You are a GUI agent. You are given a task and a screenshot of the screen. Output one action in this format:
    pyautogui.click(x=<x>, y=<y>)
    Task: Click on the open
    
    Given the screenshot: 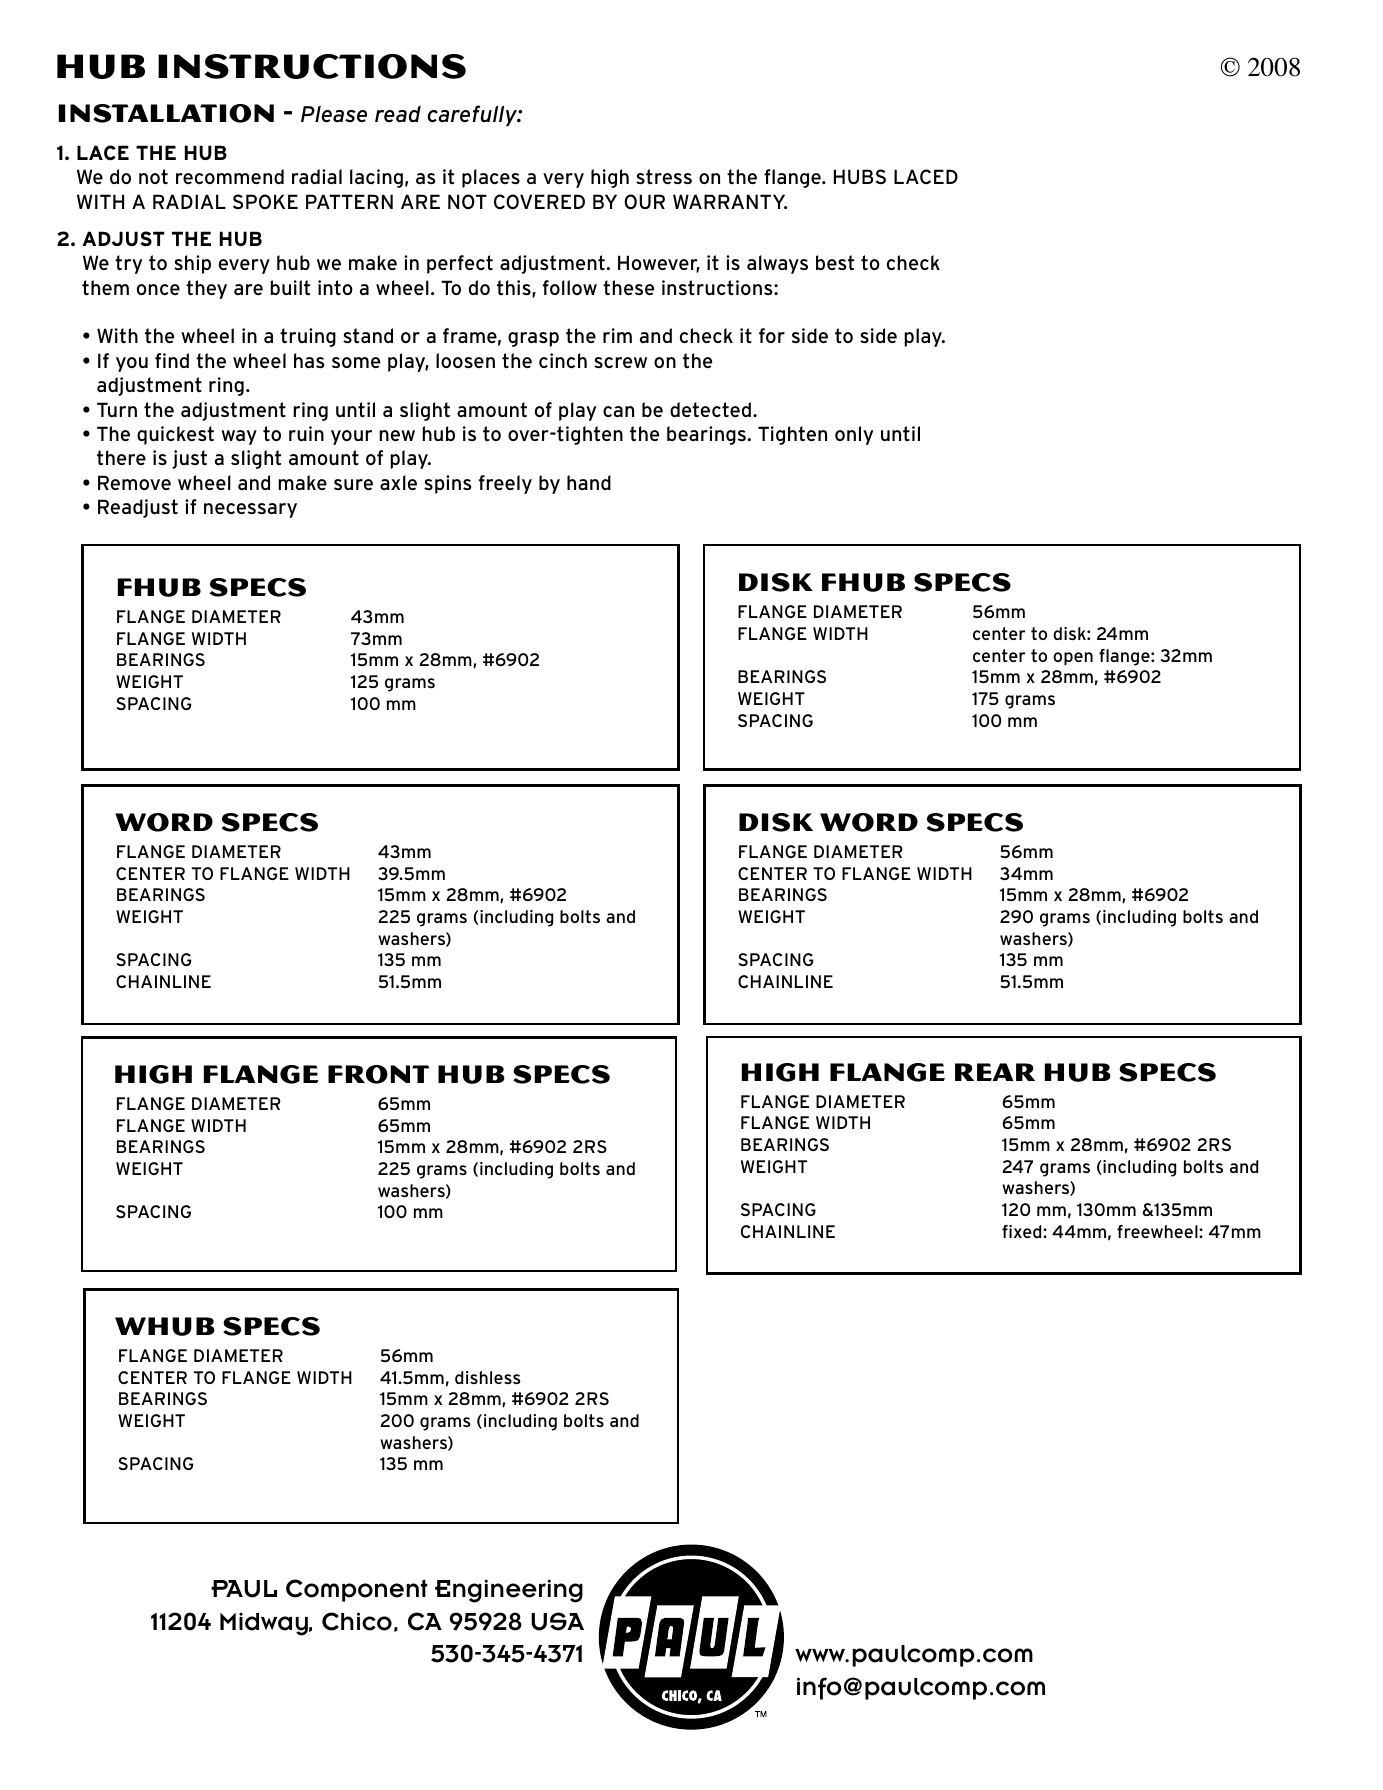 What is the action you would take?
    pyautogui.click(x=1073, y=658)
